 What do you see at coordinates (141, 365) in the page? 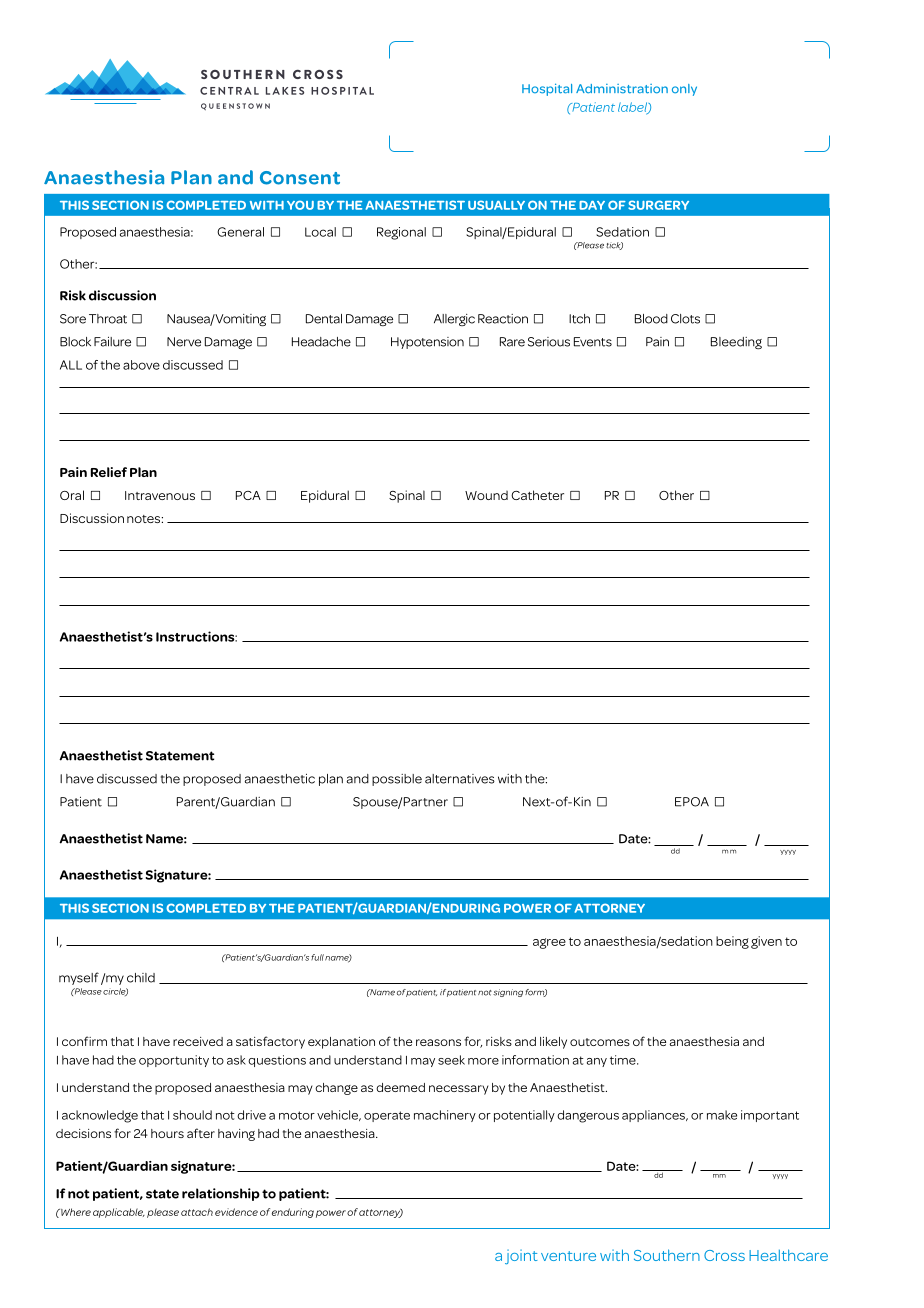
I see `above` at bounding box center [141, 365].
